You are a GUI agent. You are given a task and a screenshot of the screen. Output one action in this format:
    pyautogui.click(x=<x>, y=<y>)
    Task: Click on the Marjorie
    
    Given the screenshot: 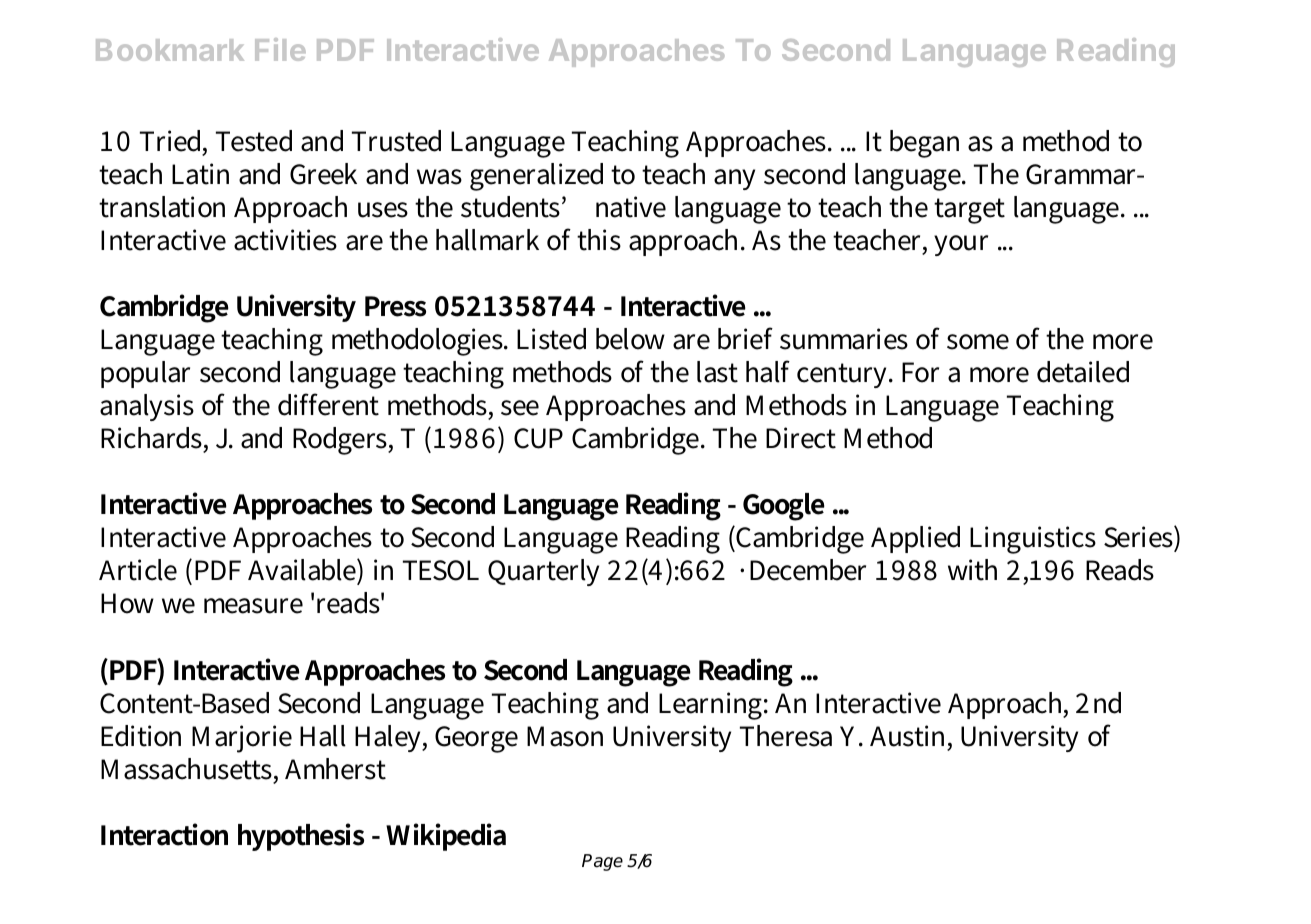 What is the action you would take?
    pyautogui.click(x=242, y=739)
